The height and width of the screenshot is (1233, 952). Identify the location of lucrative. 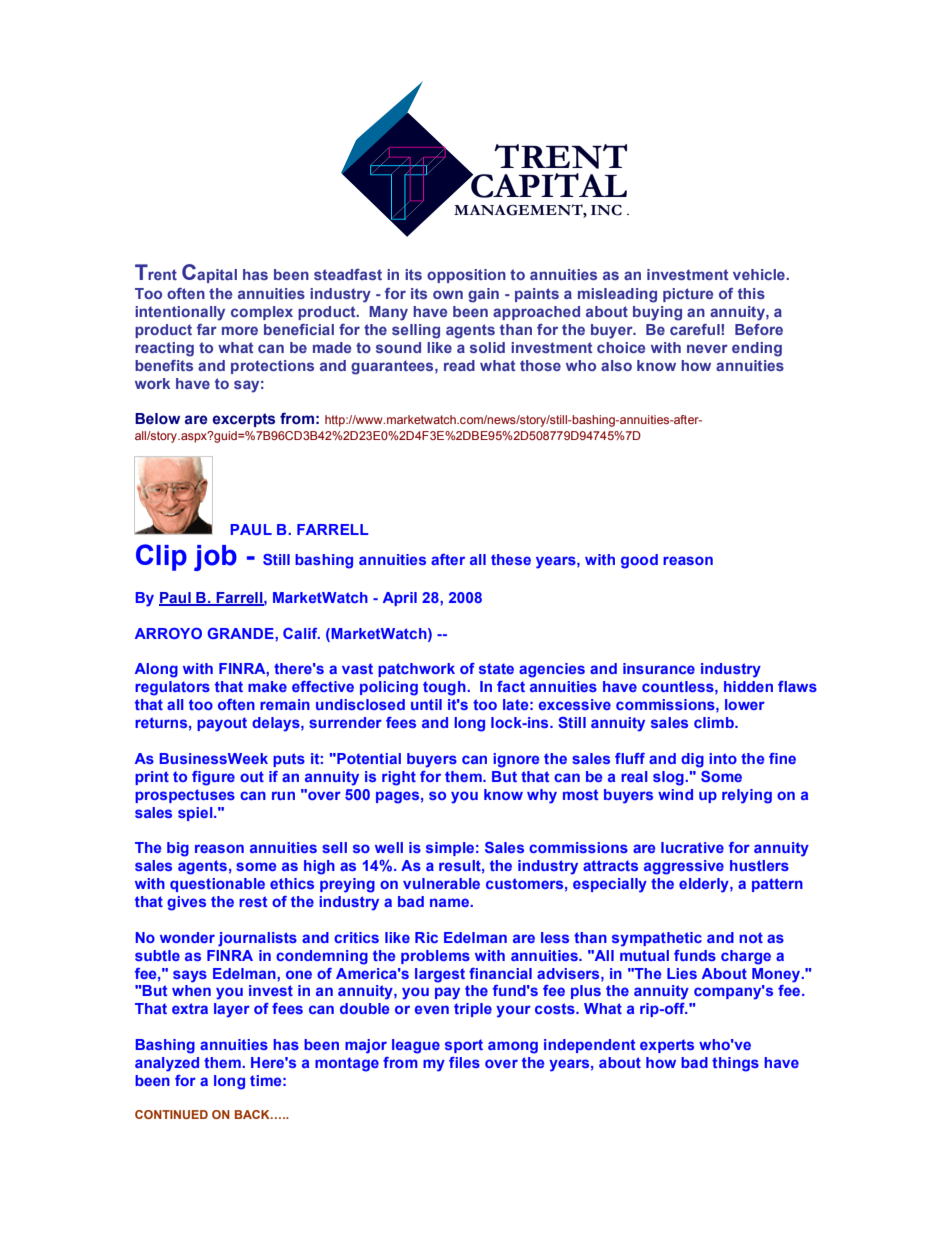
(692, 847).
